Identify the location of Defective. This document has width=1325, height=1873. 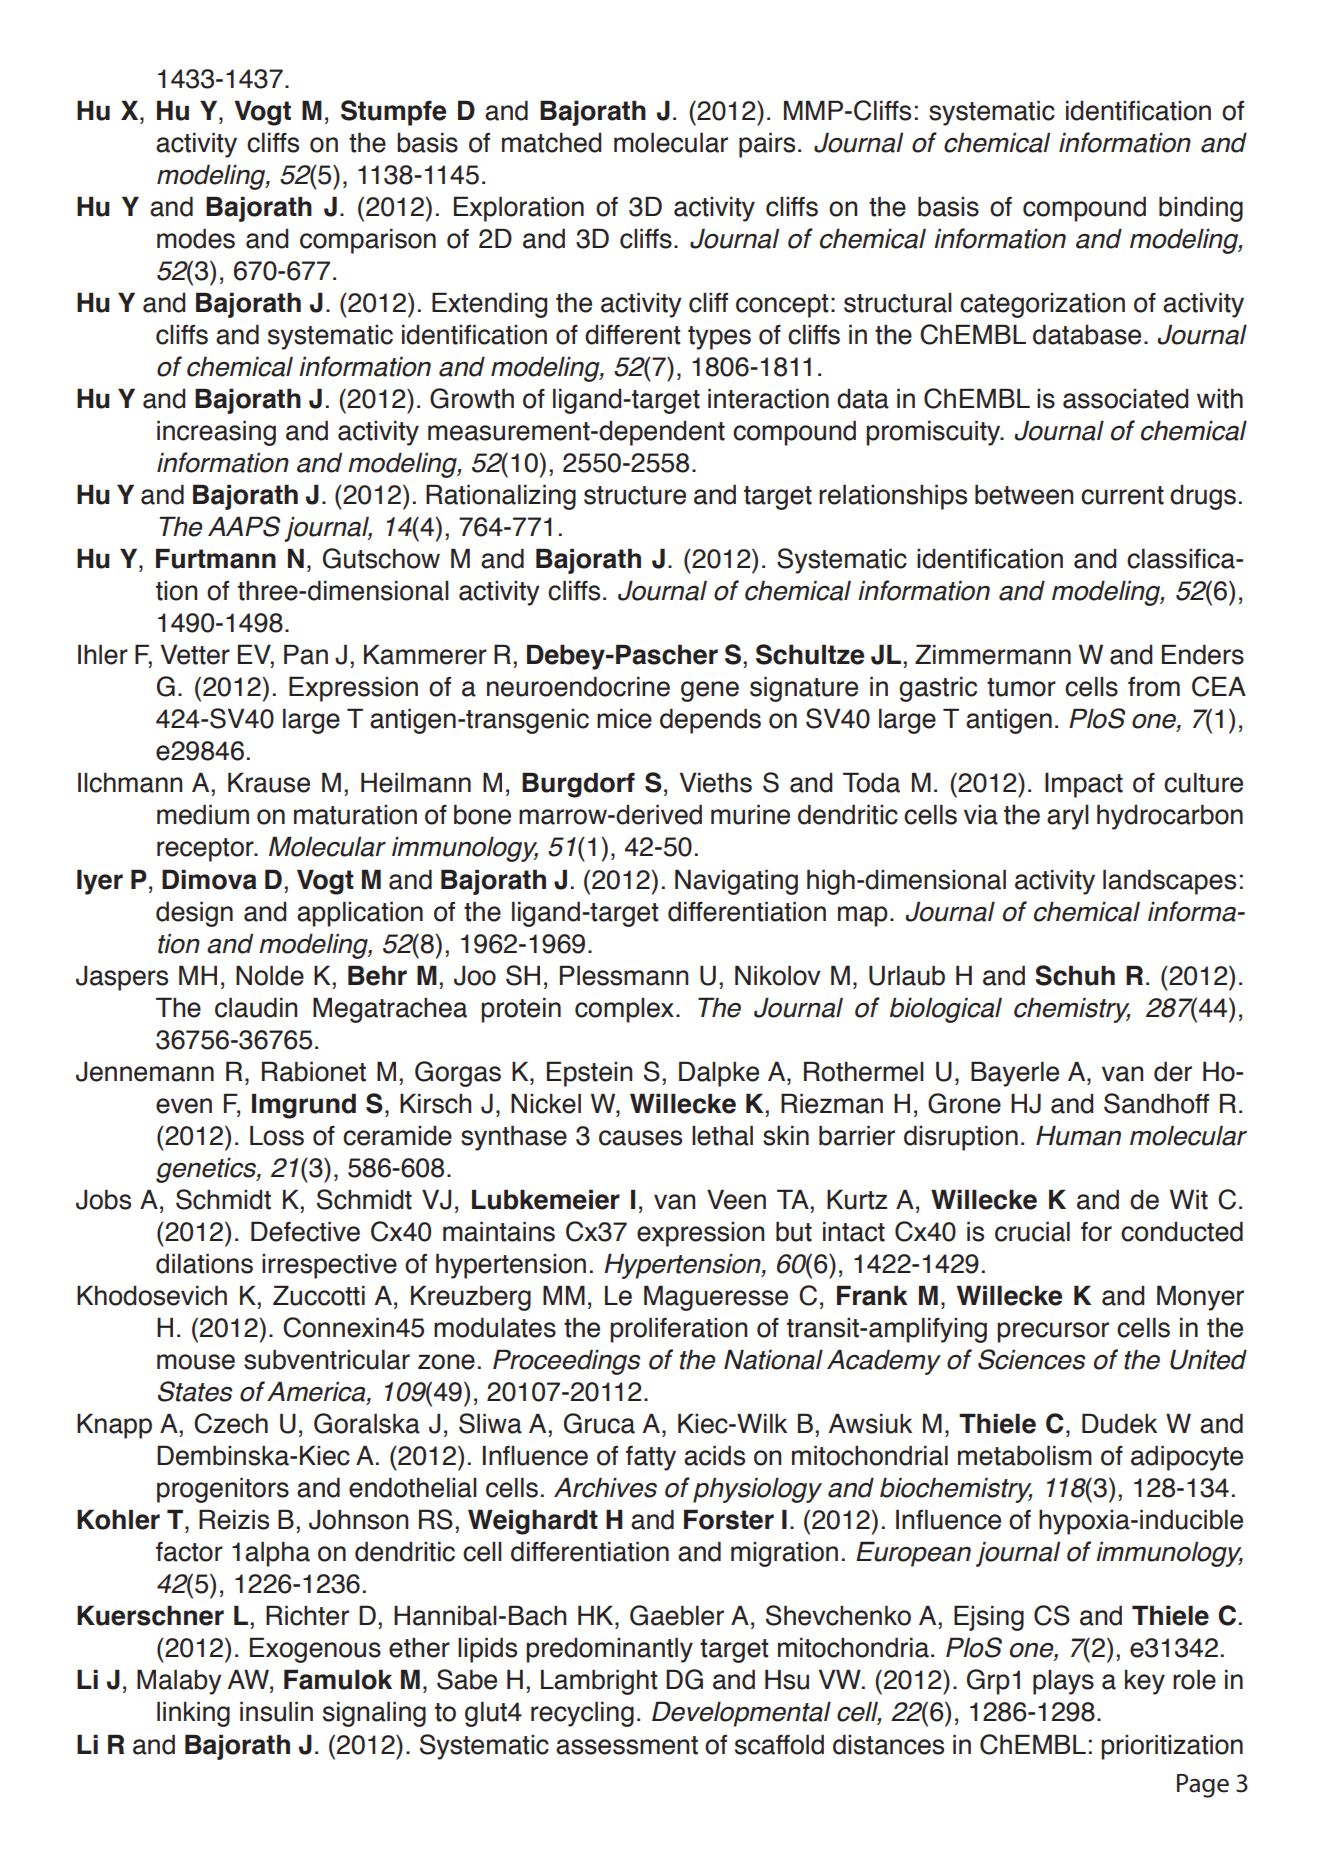
(305, 1231).
